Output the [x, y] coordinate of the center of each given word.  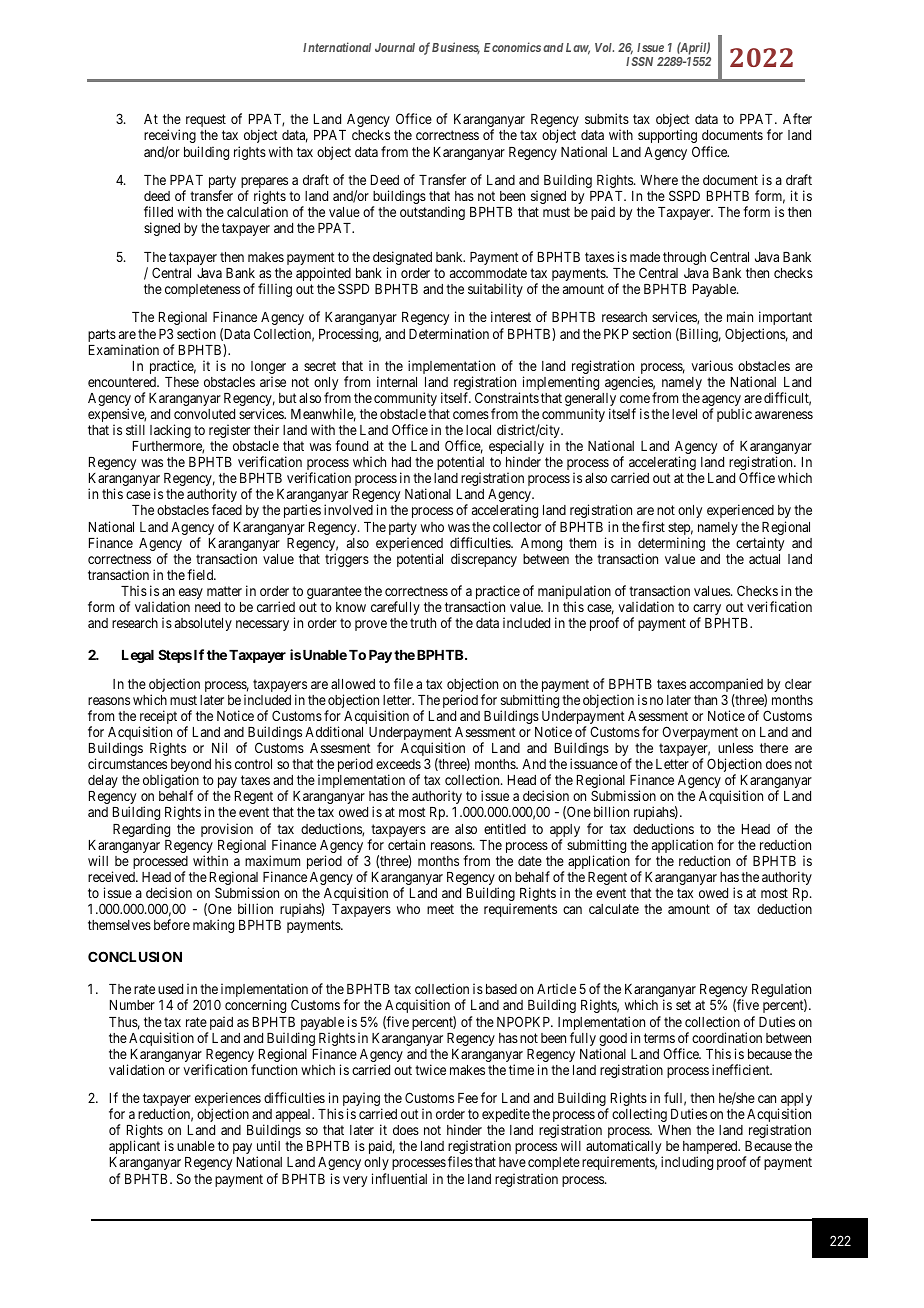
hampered [711, 1149]
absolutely [203, 624]
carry [707, 611]
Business [456, 48]
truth [423, 623]
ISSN [639, 61]
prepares [264, 184]
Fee [468, 1098]
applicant [134, 1147]
